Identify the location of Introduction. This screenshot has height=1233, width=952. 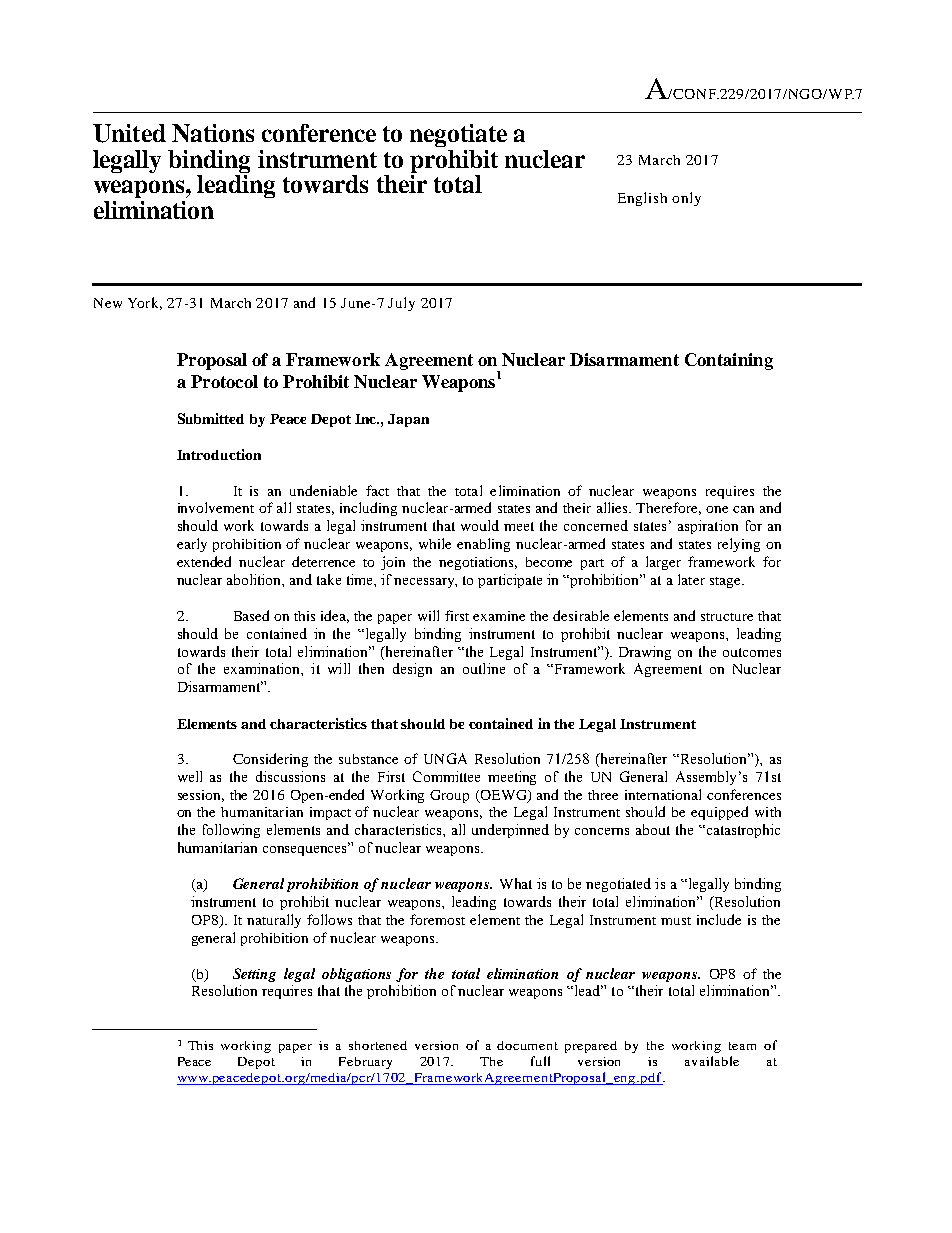
(219, 454).
